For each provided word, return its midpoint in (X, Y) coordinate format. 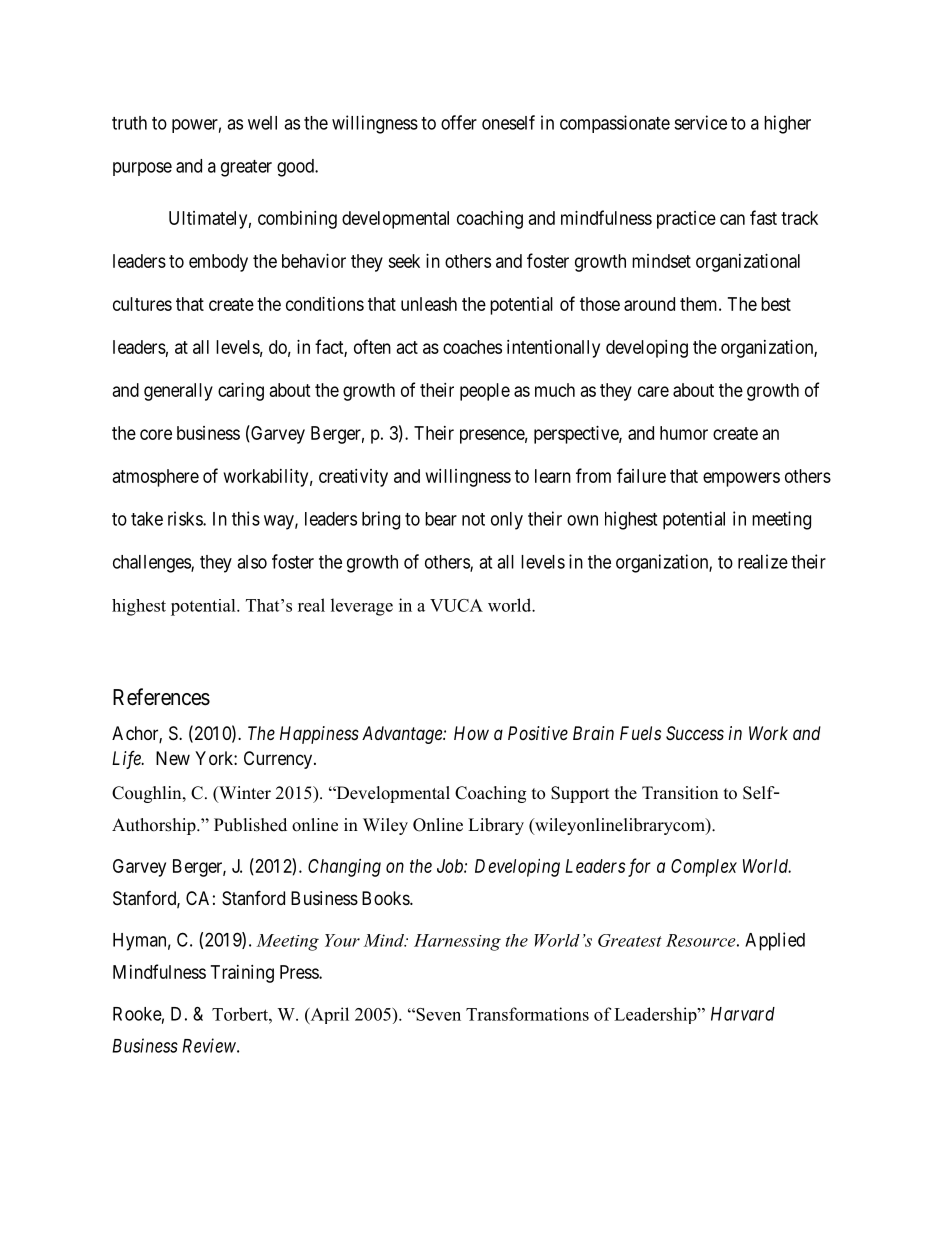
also (252, 562)
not (473, 519)
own (582, 520)
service (700, 122)
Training (242, 974)
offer (459, 122)
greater (246, 168)
